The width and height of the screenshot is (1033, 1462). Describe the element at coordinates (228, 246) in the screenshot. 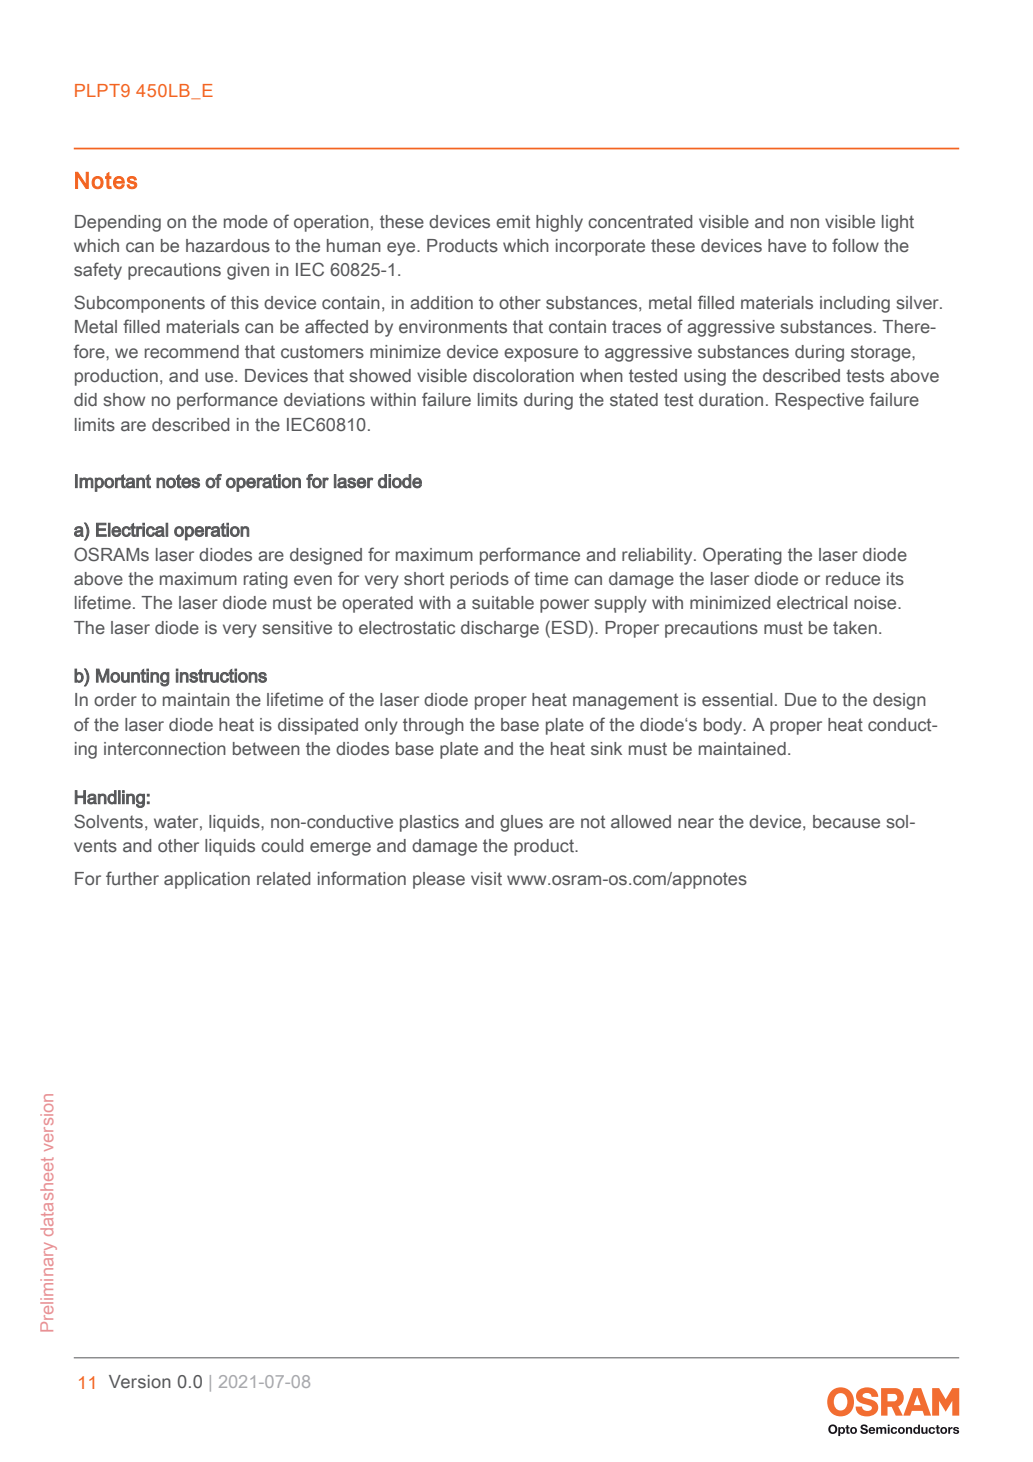

I see `hazardous` at that location.
